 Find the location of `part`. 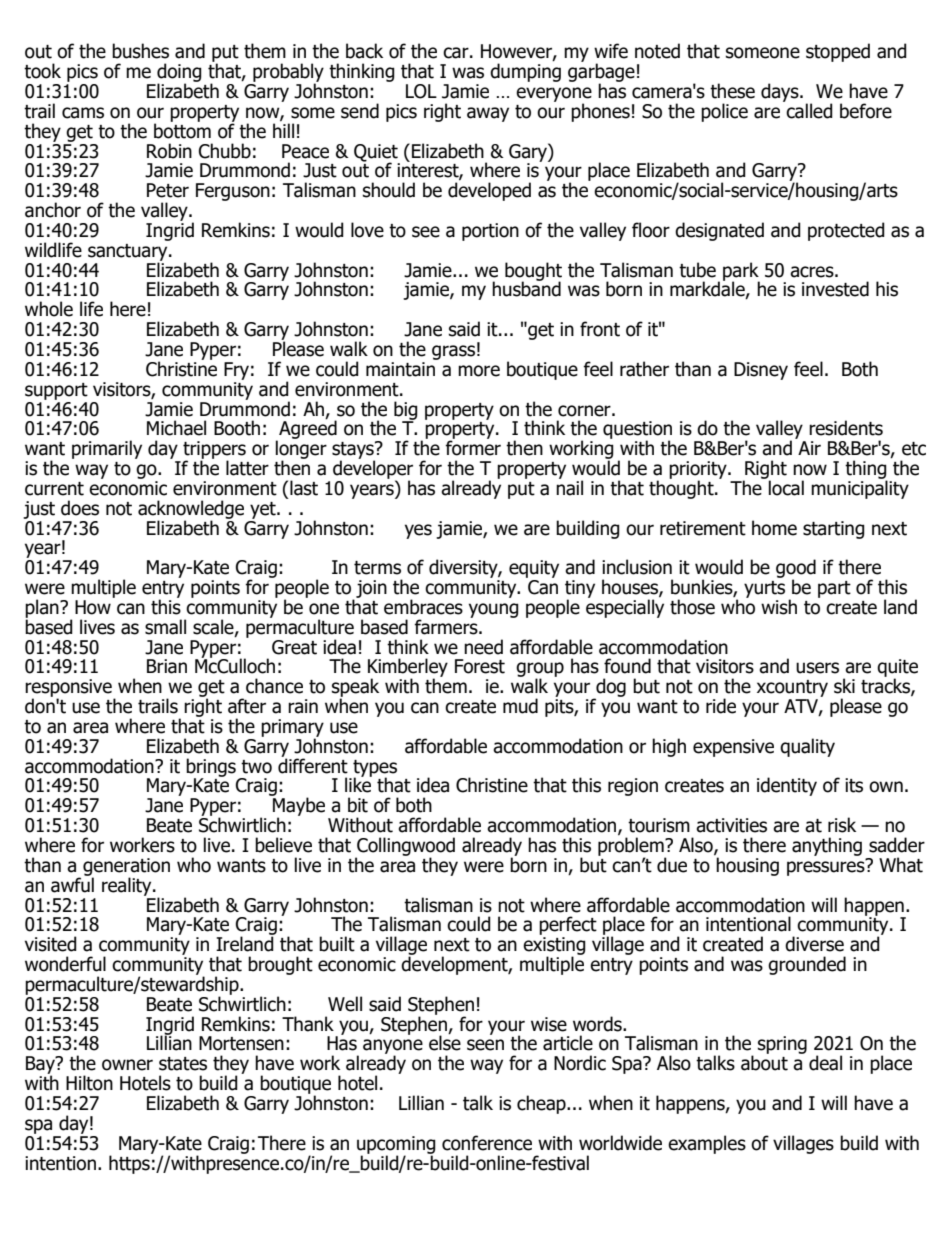

part is located at coordinates (834, 589).
